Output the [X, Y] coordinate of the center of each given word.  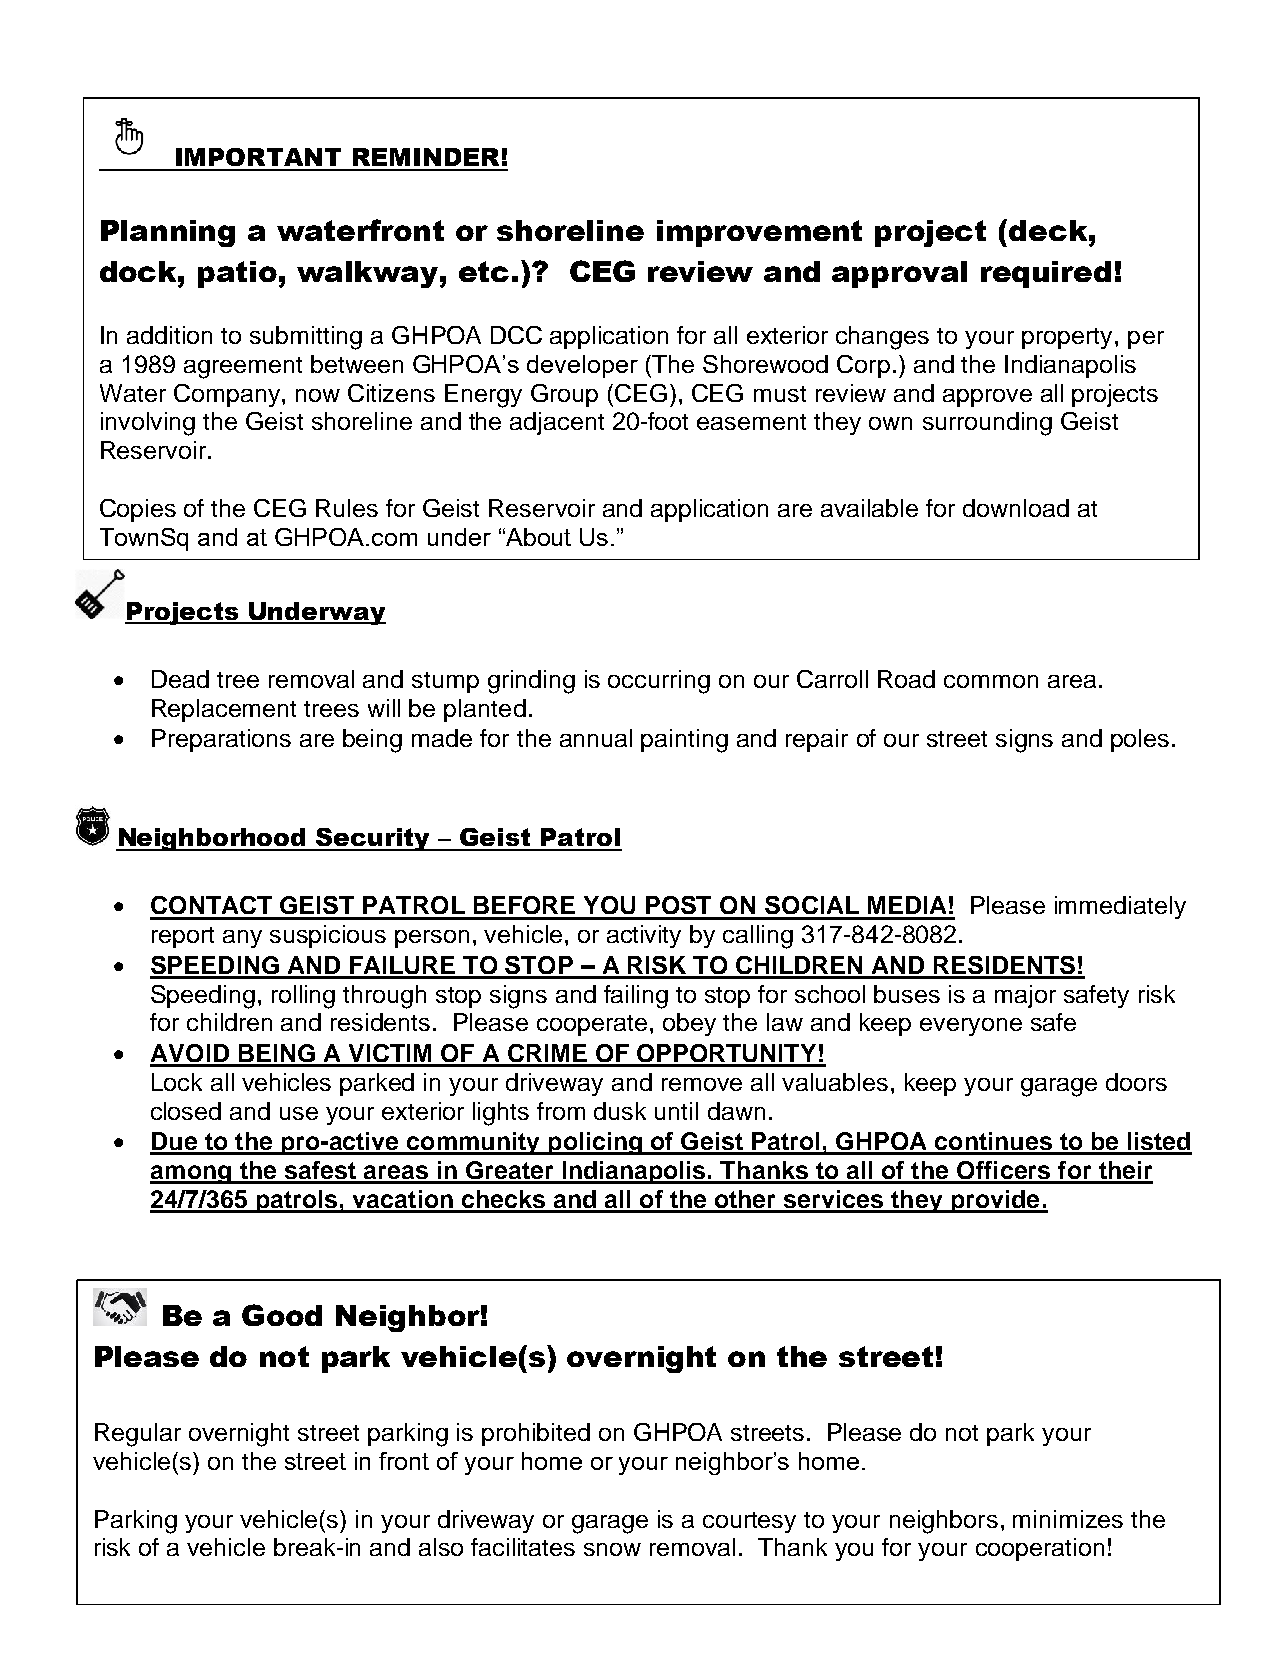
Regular [138, 1435]
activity [644, 936]
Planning [168, 233]
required [1046, 274]
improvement [759, 233]
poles [1140, 740]
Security [373, 839]
